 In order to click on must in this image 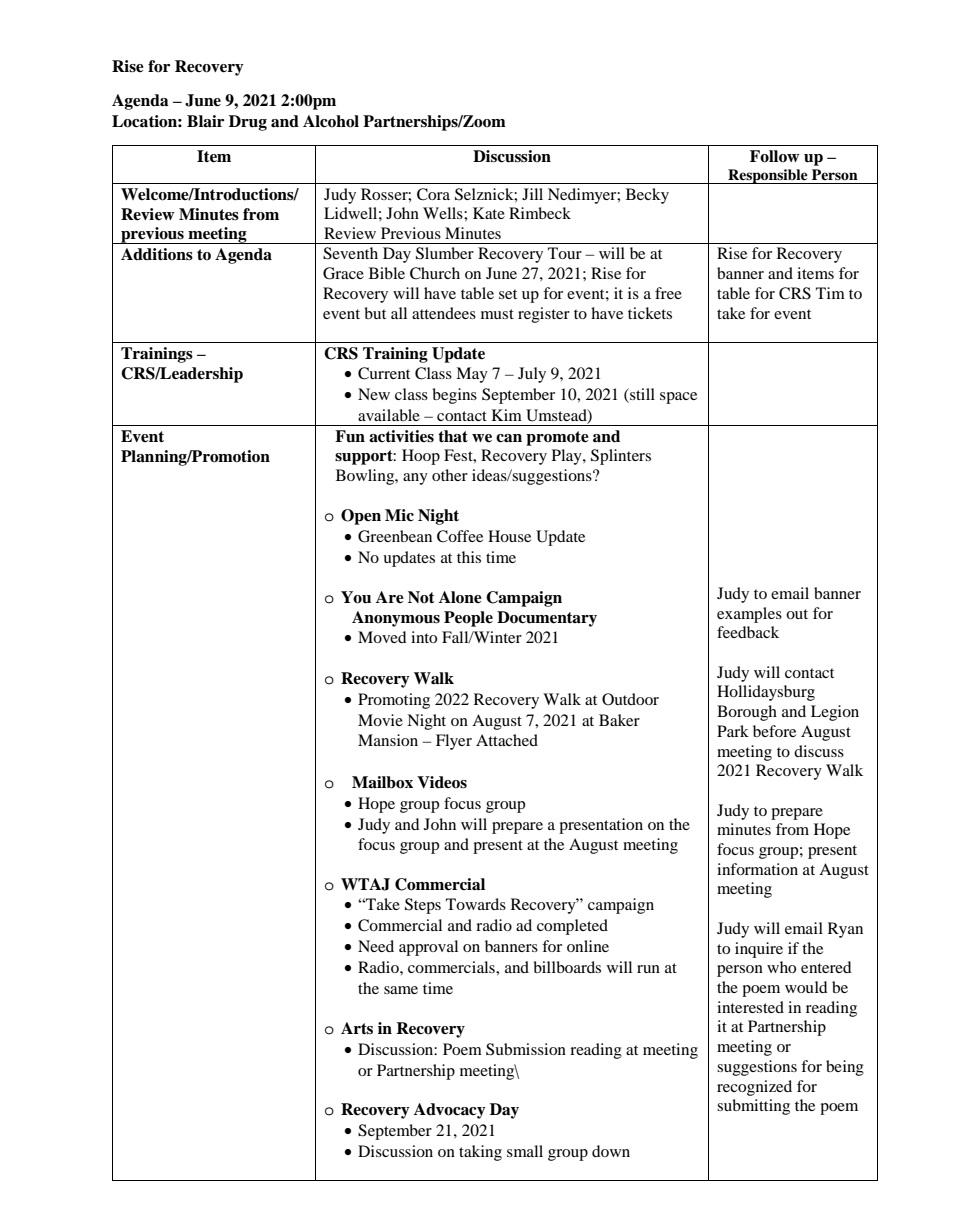, I will do `click(497, 314)`.
